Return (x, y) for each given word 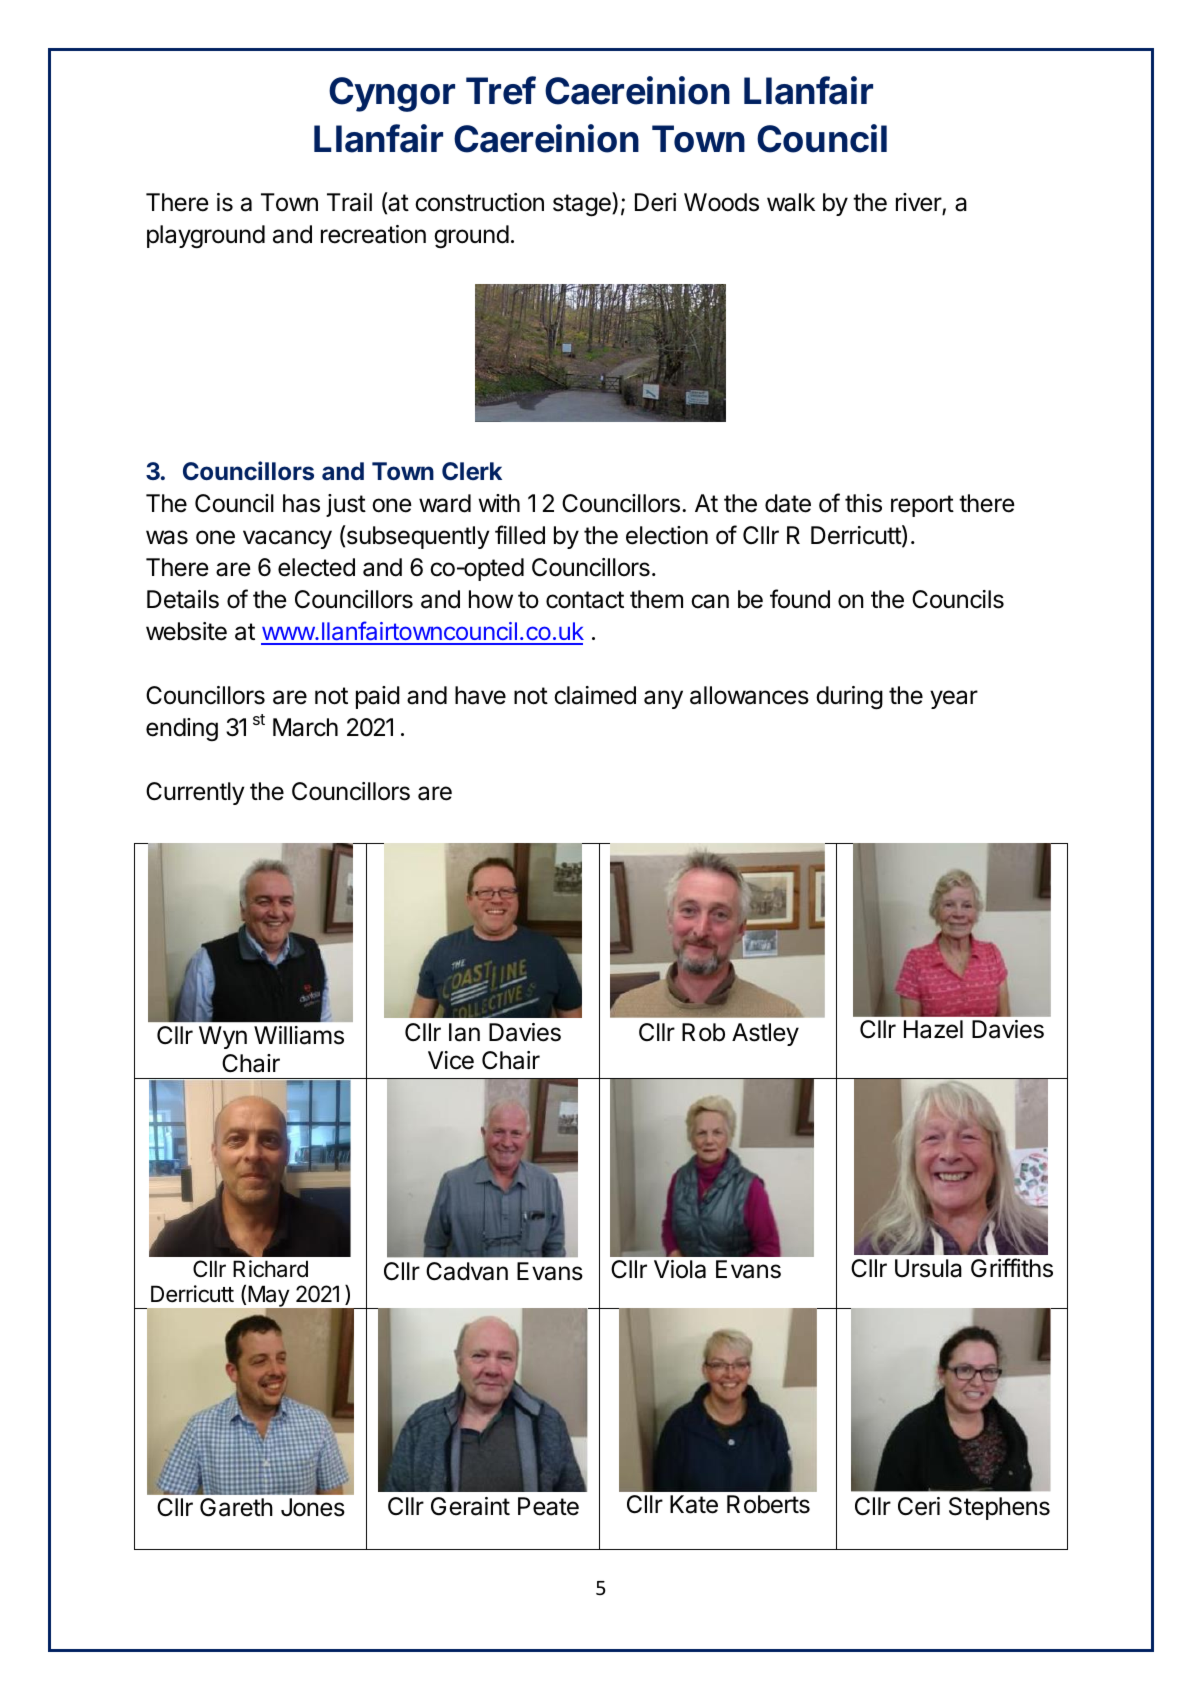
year (954, 699)
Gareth (236, 1507)
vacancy (287, 539)
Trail (349, 202)
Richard (270, 1269)
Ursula (928, 1268)
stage (583, 204)
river (919, 203)
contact (585, 600)
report (922, 506)
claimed (595, 695)
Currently (195, 793)
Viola (680, 1269)
